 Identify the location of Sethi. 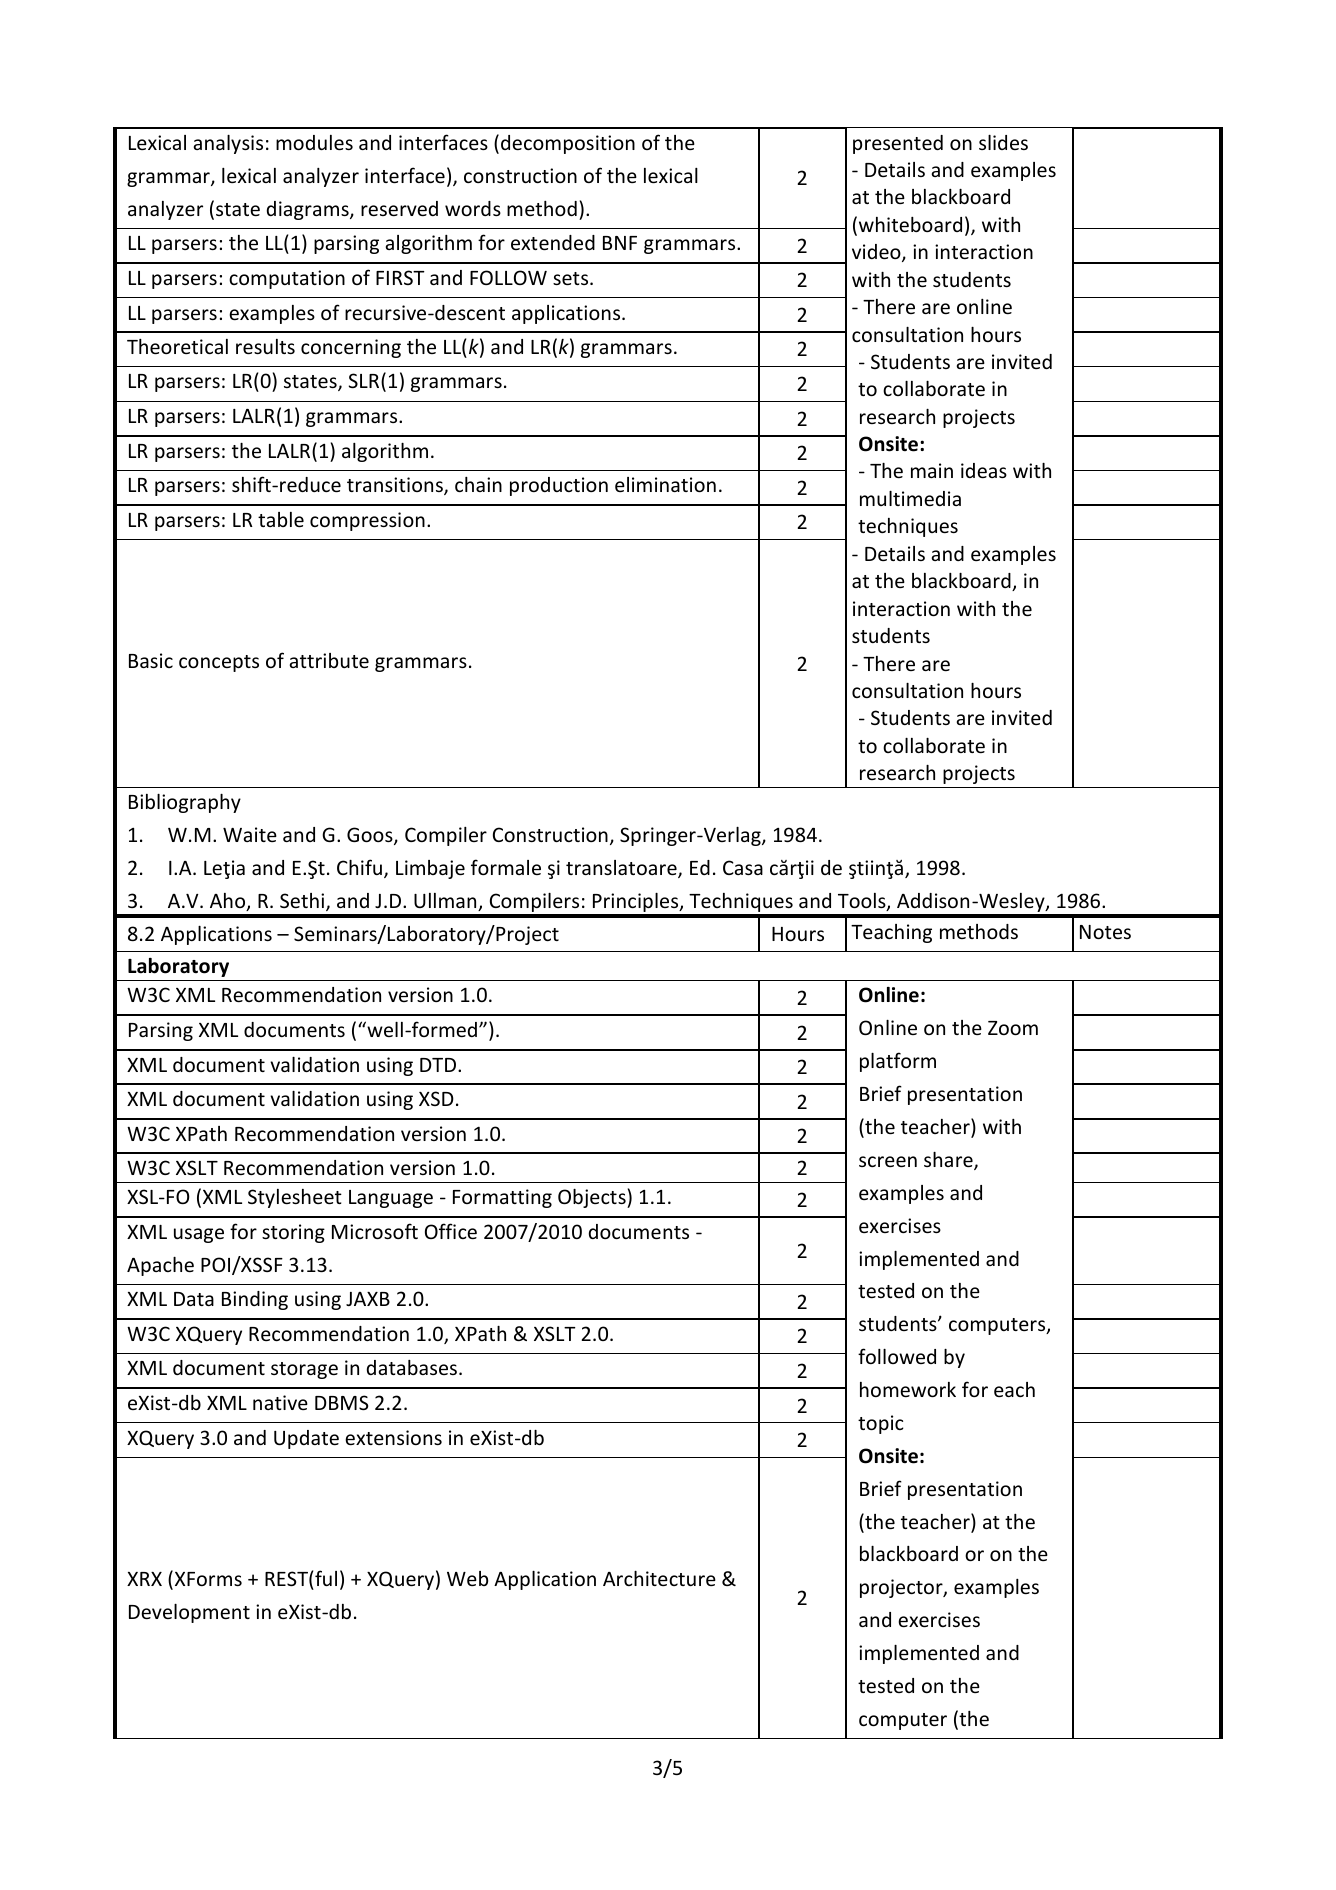
(303, 902).
